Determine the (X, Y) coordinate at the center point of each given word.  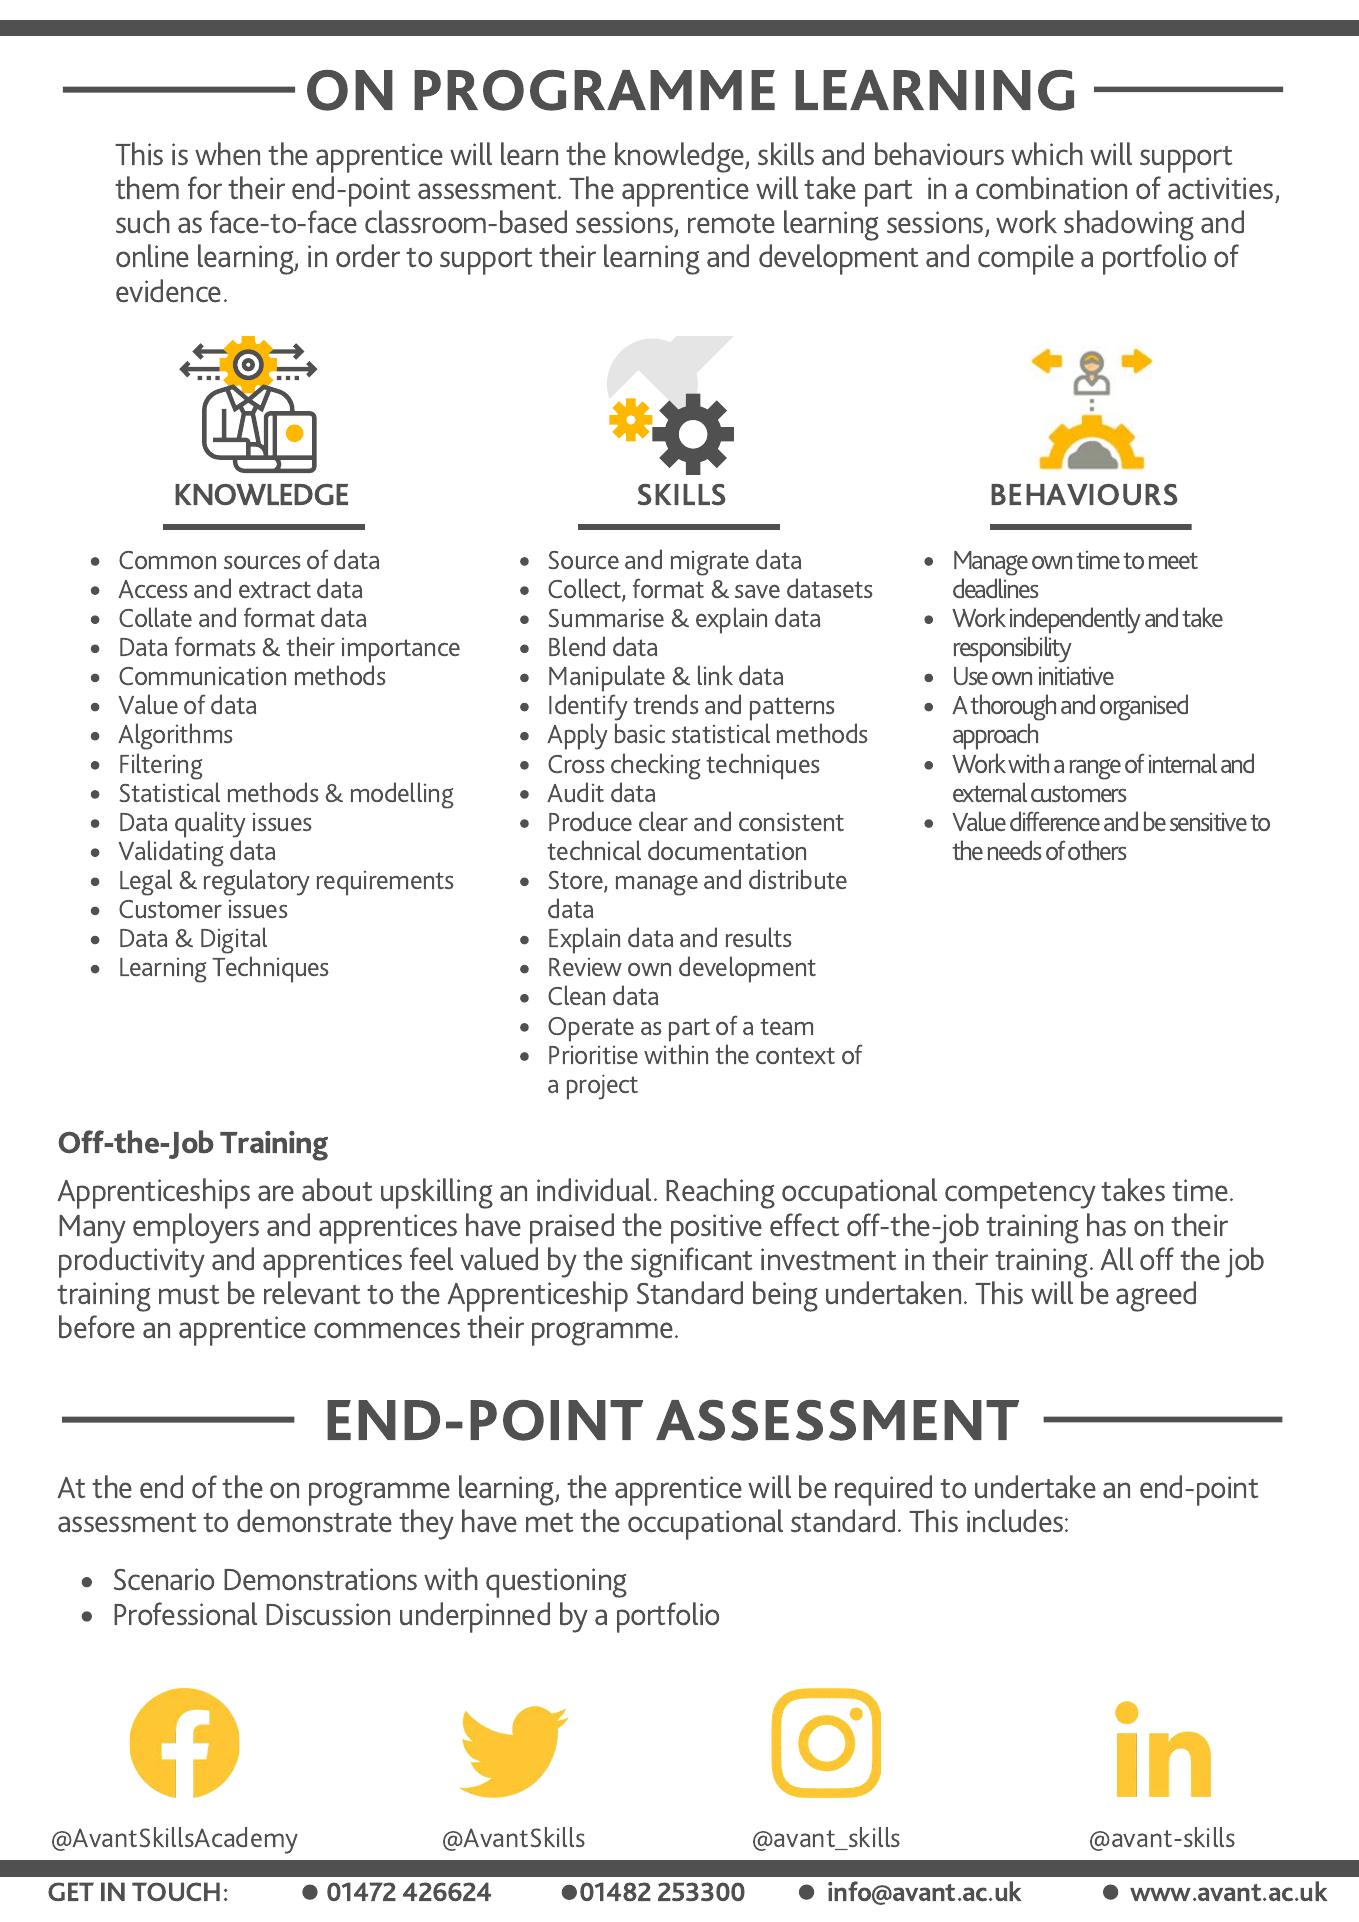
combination (1051, 188)
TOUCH (176, 1892)
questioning (556, 1583)
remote (731, 224)
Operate (591, 1029)
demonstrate (314, 1521)
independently (1075, 620)
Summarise (606, 618)
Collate (155, 617)
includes (1016, 1521)
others (1097, 850)
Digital (234, 942)
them (147, 188)
